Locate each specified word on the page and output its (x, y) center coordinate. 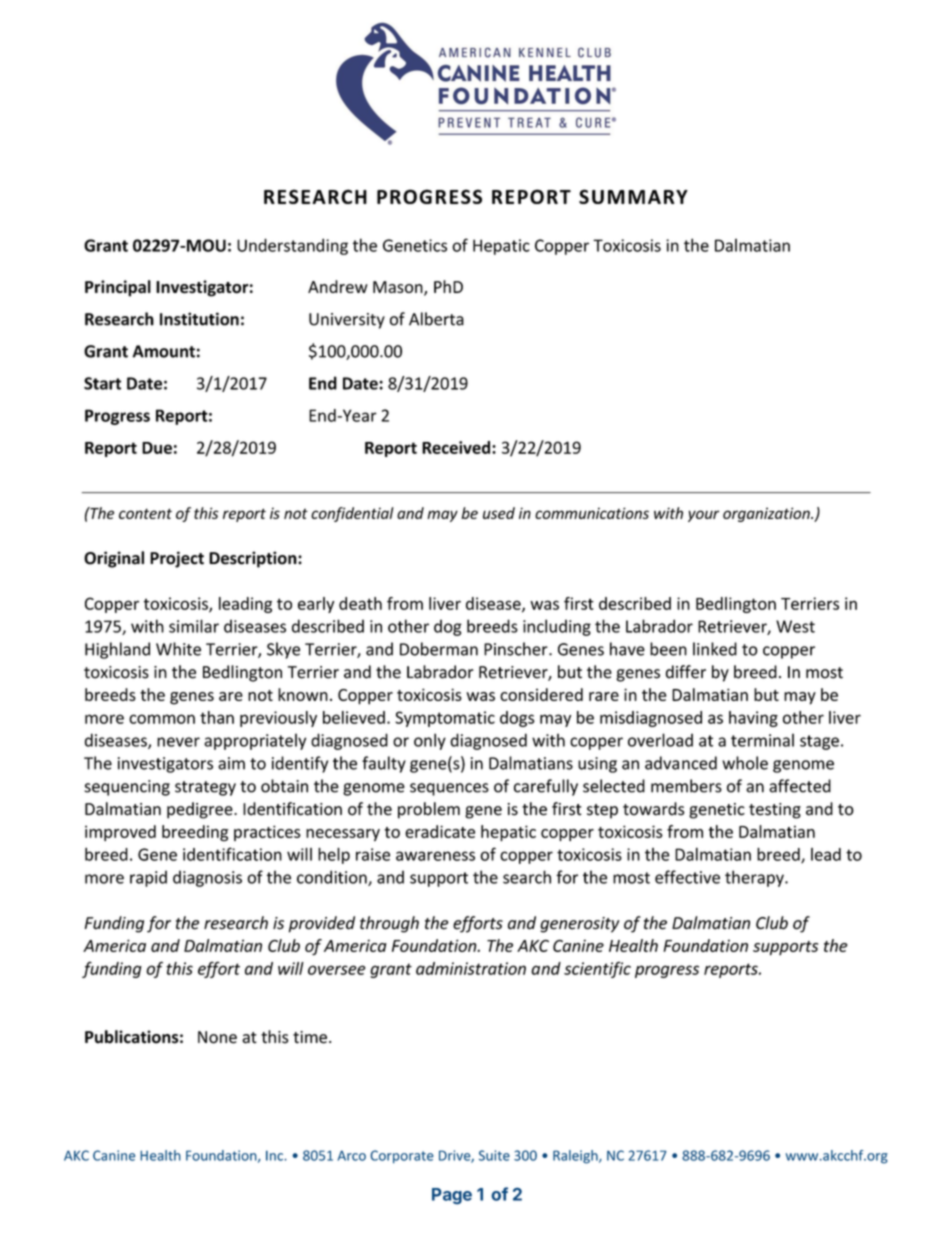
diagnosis (207, 878)
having (753, 719)
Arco (351, 1156)
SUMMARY (633, 196)
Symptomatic (445, 719)
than (217, 717)
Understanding (292, 246)
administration (471, 968)
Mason (399, 288)
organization (767, 514)
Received (457, 447)
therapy (755, 878)
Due (157, 448)
